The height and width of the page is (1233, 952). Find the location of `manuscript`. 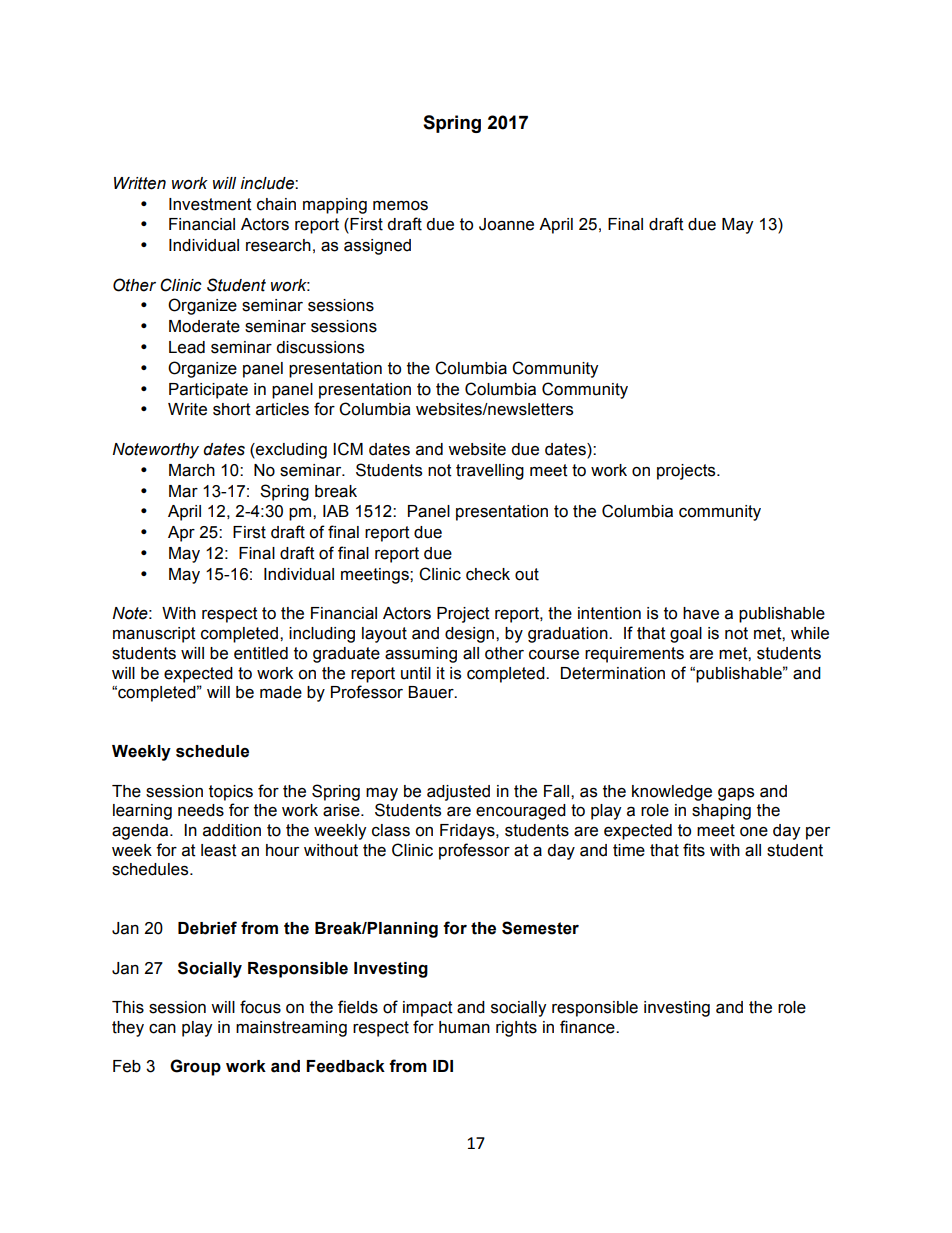

manuscript is located at coordinates (154, 635).
